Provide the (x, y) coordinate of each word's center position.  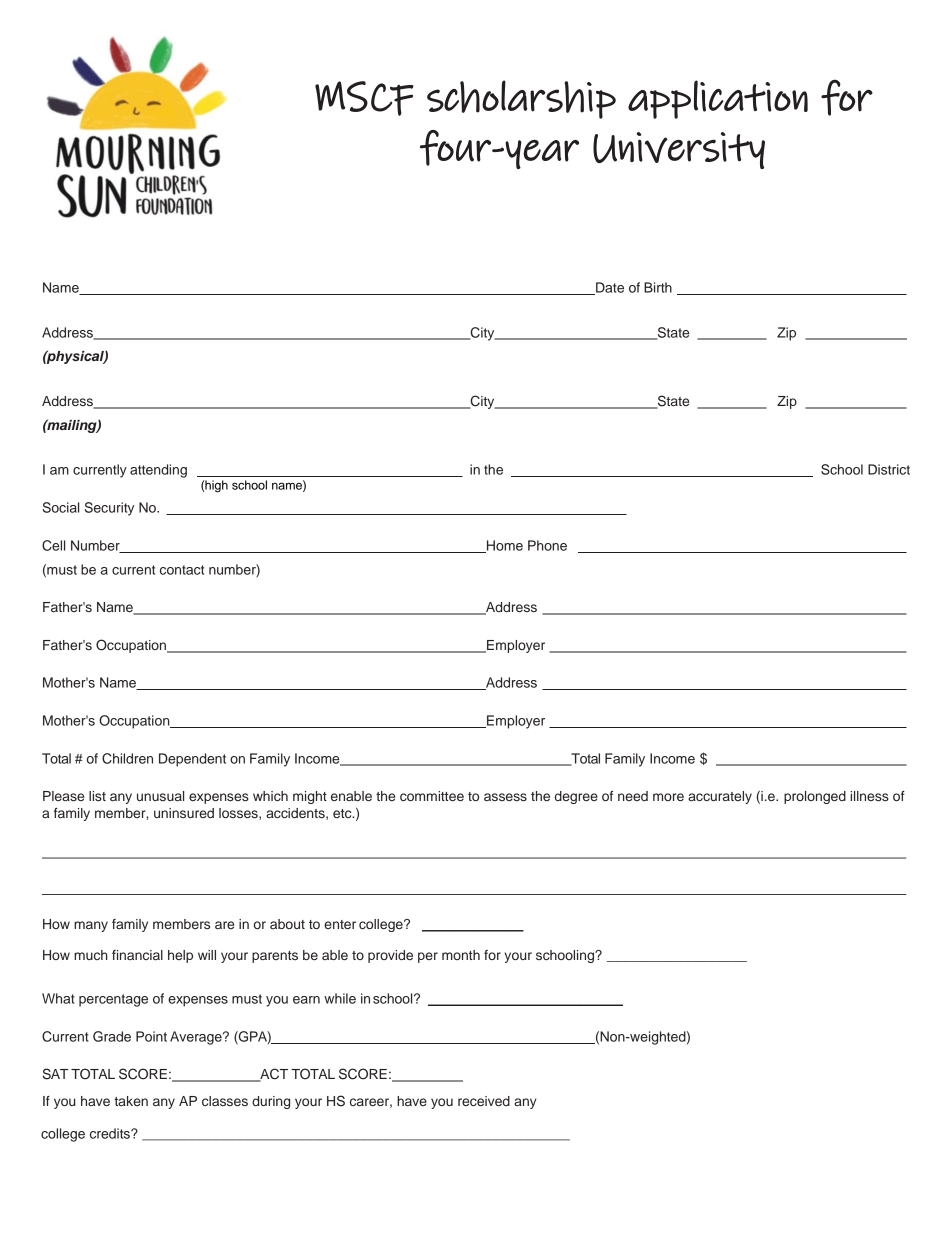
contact (182, 570)
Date (609, 288)
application (718, 99)
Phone (547, 545)
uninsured (184, 813)
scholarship (521, 99)
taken (131, 1101)
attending (158, 471)
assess (505, 797)
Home (504, 546)
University (679, 150)
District (889, 469)
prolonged (815, 797)
